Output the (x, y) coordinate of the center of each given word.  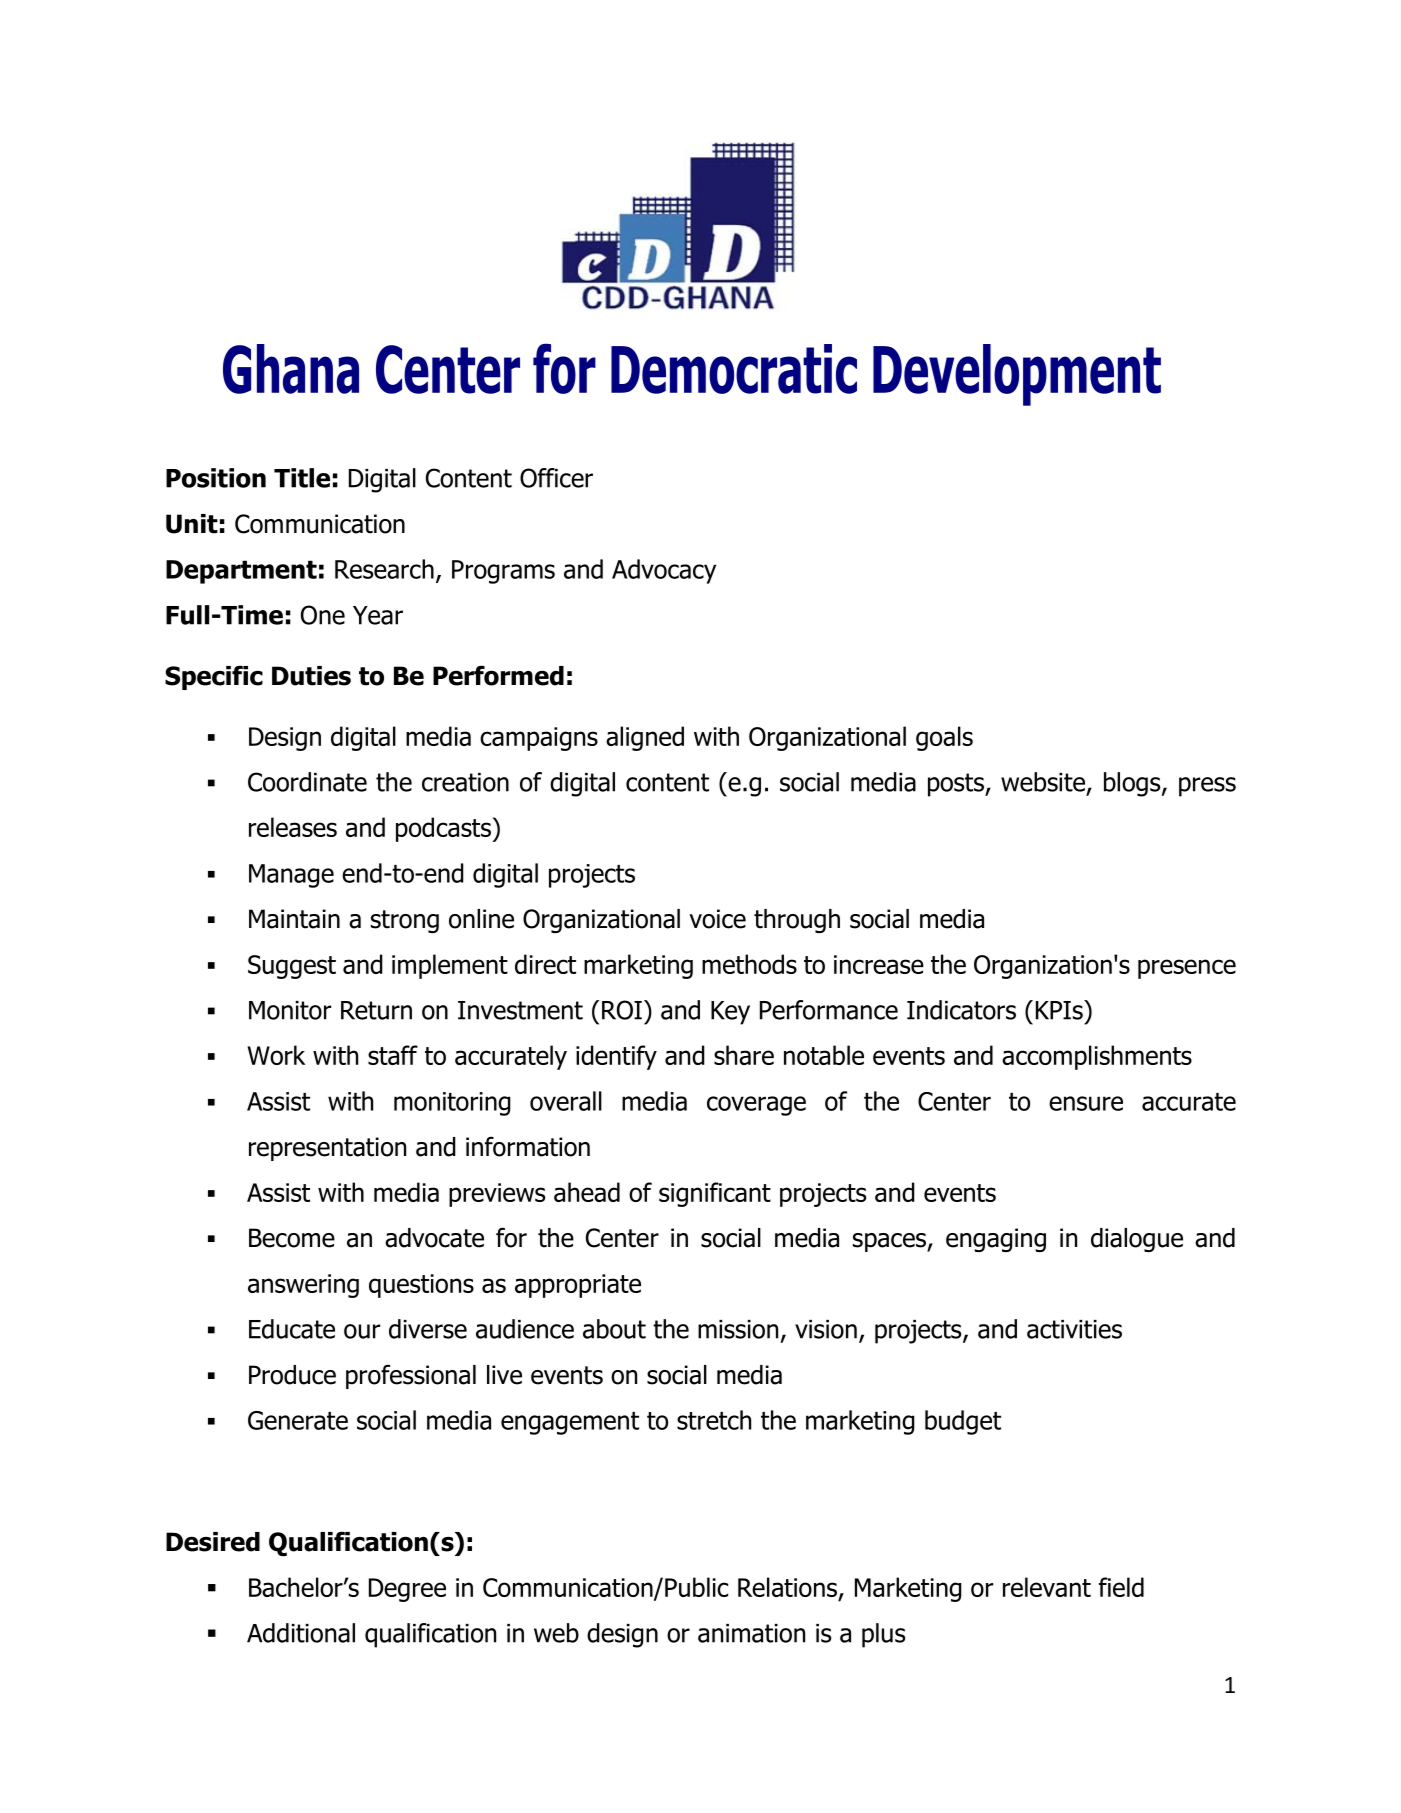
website (1043, 782)
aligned (645, 738)
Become (292, 1238)
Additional (301, 1633)
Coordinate (307, 782)
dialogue (1137, 1240)
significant (715, 1194)
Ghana (291, 369)
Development (1017, 375)
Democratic (734, 369)
